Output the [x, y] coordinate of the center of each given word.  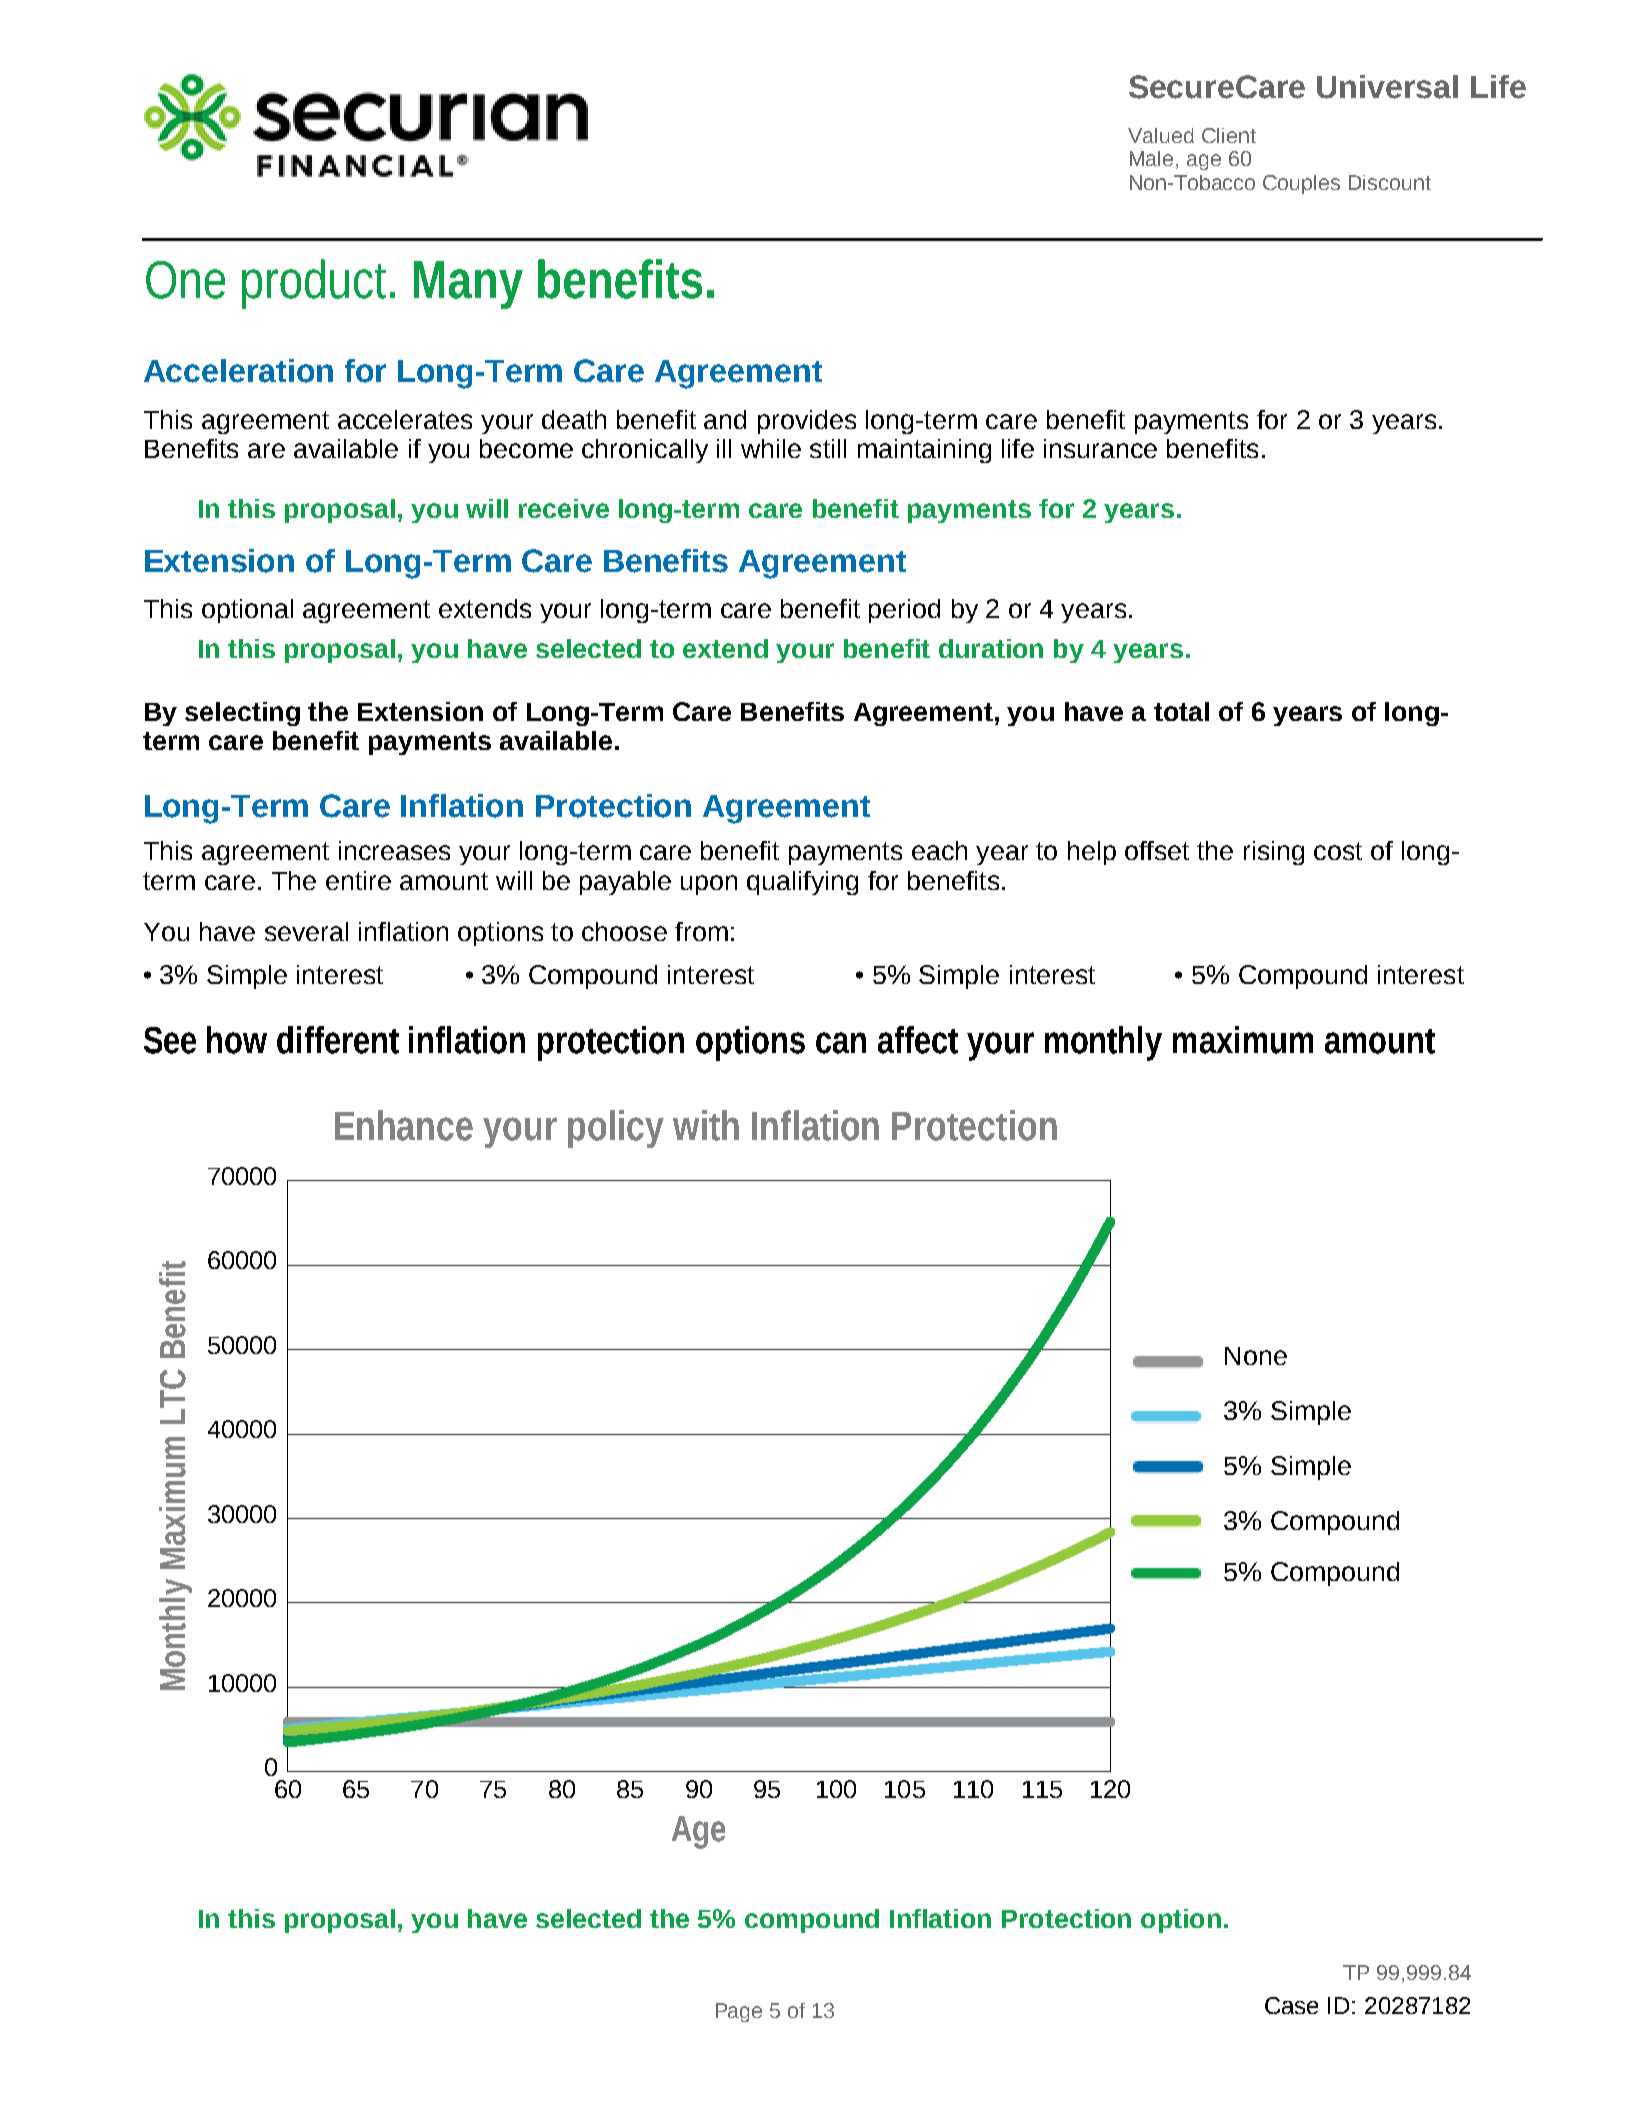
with [706, 1125]
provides [807, 422]
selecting [242, 714]
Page [739, 2012]
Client [1229, 135]
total [1181, 711]
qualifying [802, 883]
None [1256, 1356]
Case [1291, 2005]
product [314, 284]
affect [918, 1040]
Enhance [404, 1125]
